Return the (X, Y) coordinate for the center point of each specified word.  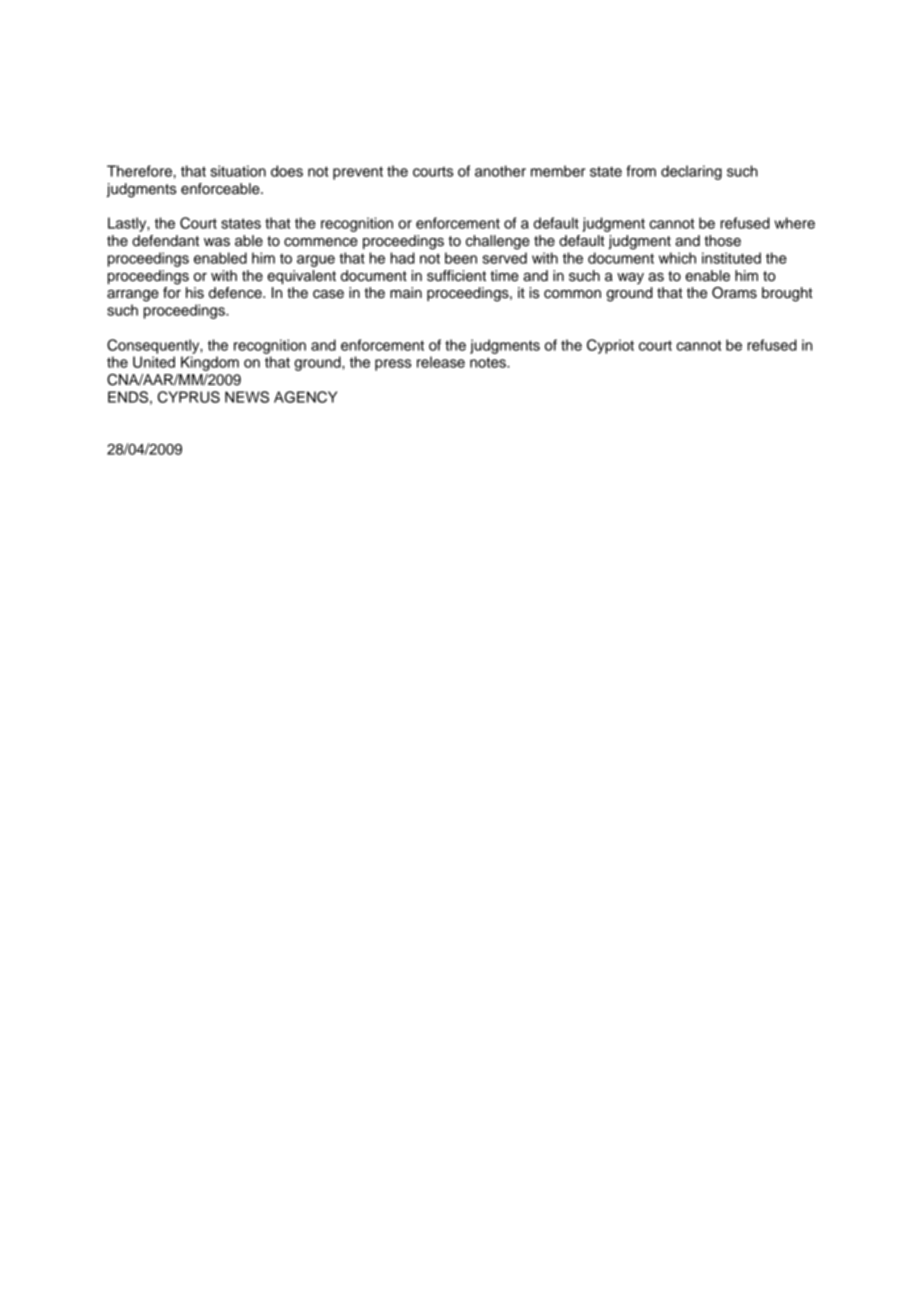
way (630, 278)
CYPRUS (189, 397)
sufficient (456, 276)
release (441, 362)
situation (238, 171)
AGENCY (305, 397)
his (195, 293)
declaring (691, 172)
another (500, 171)
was (217, 242)
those (722, 241)
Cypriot (610, 346)
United (154, 362)
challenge (498, 242)
